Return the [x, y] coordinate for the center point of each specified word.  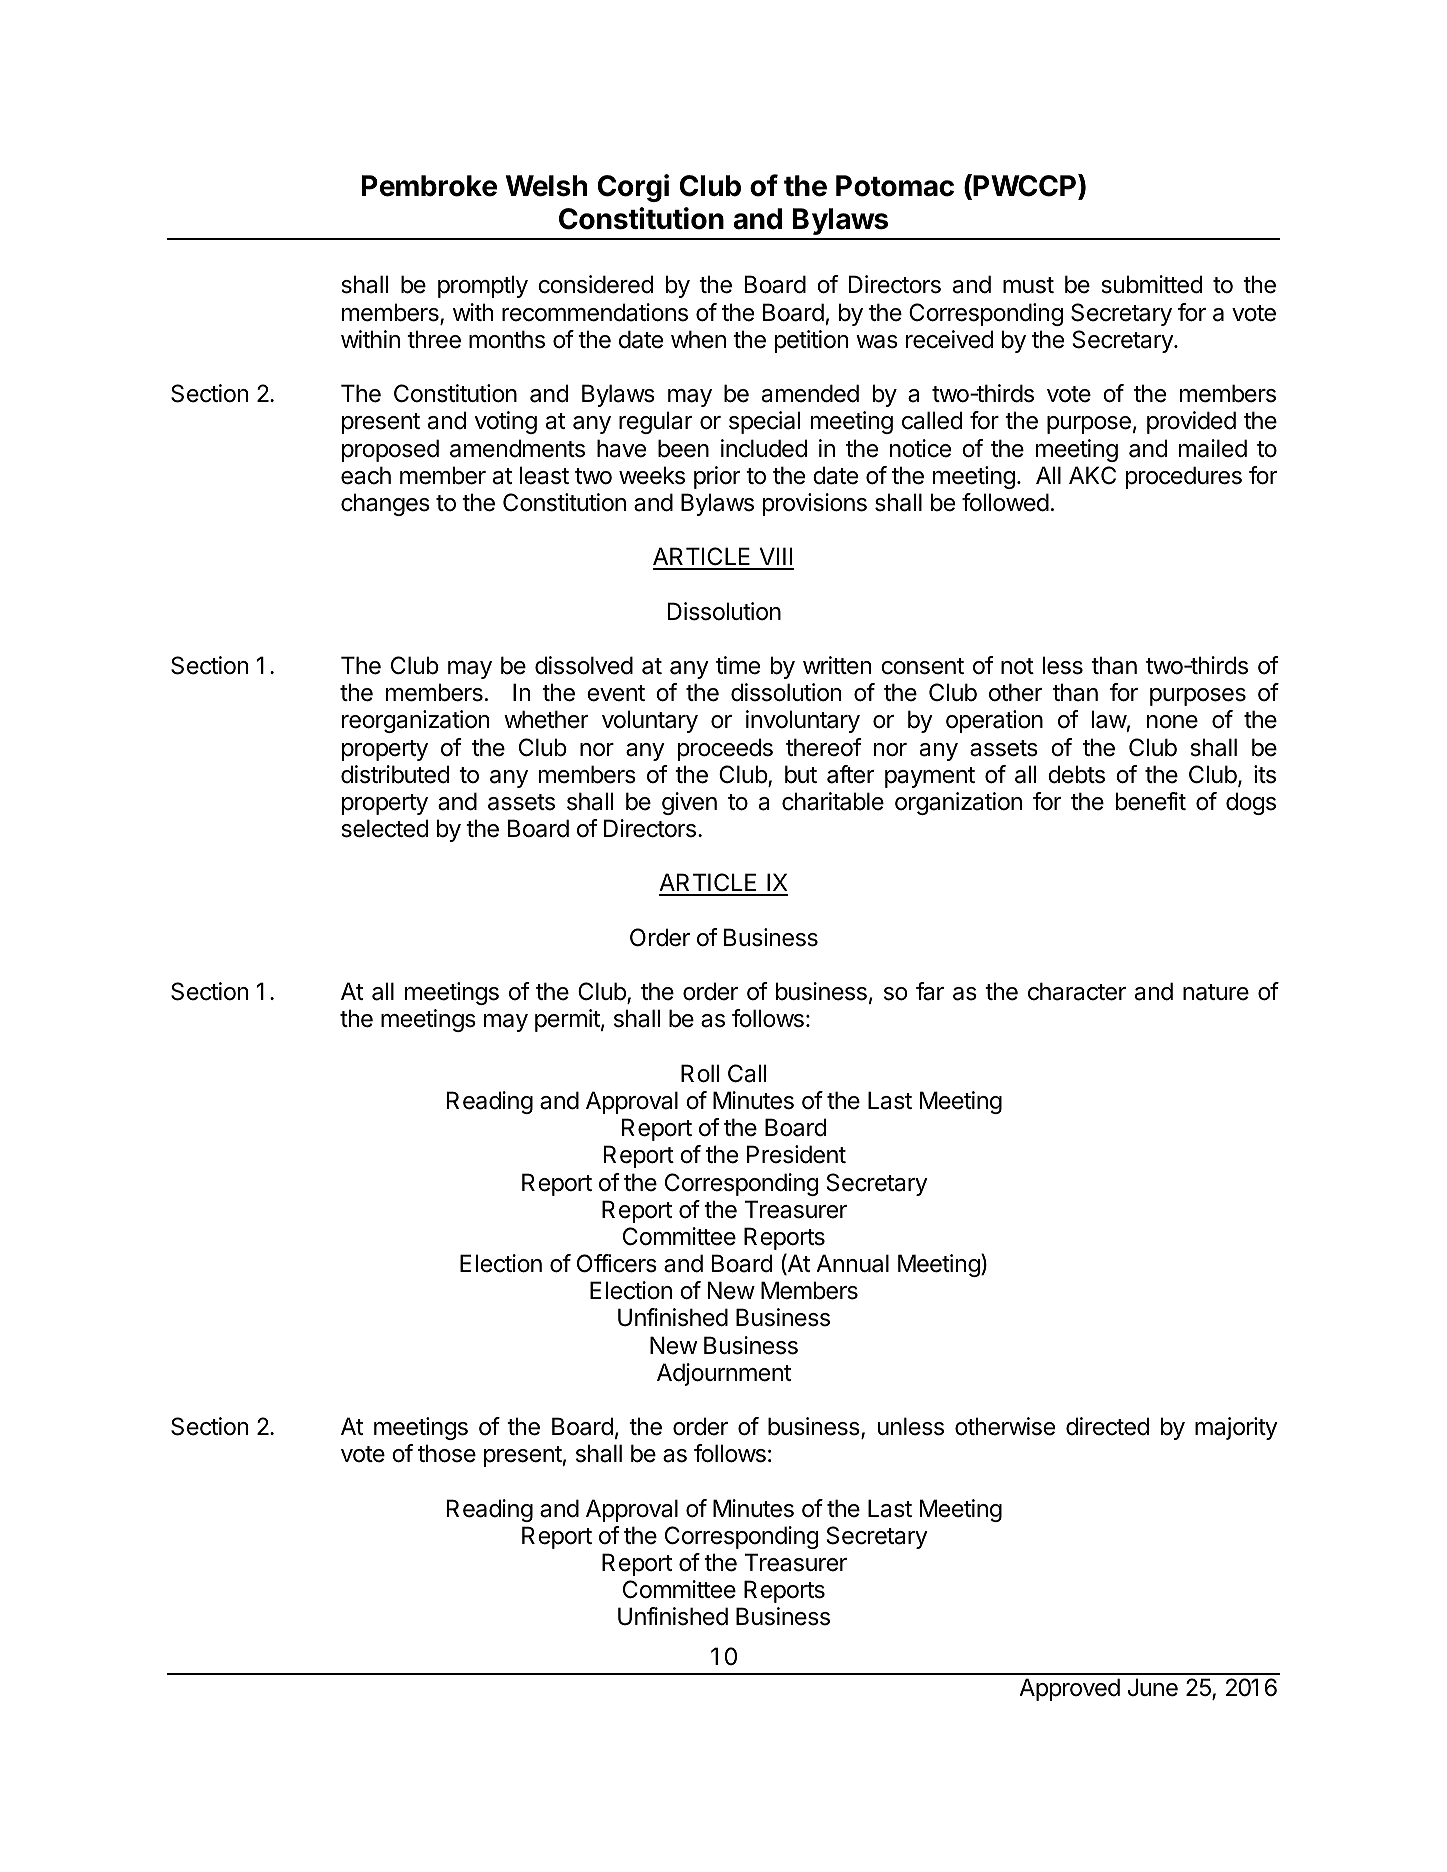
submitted [1151, 284]
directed [1107, 1426]
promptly [483, 286]
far [930, 991]
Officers [617, 1263]
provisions [815, 504]
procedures [1184, 477]
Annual [852, 1263]
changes [385, 504]
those [447, 1453]
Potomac [895, 186]
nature [1216, 992]
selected [384, 828]
